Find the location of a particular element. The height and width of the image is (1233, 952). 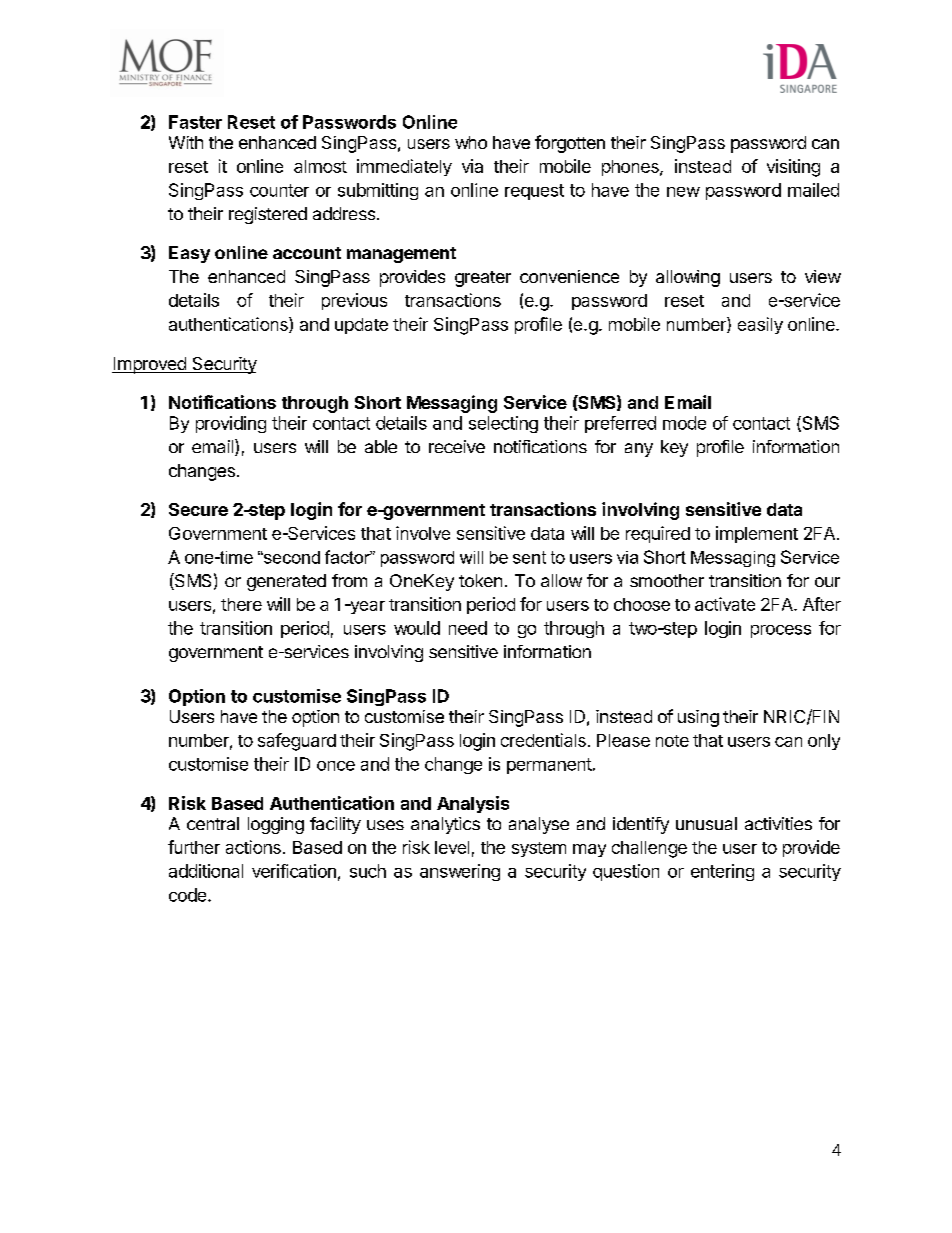

additional is located at coordinates (206, 871).
